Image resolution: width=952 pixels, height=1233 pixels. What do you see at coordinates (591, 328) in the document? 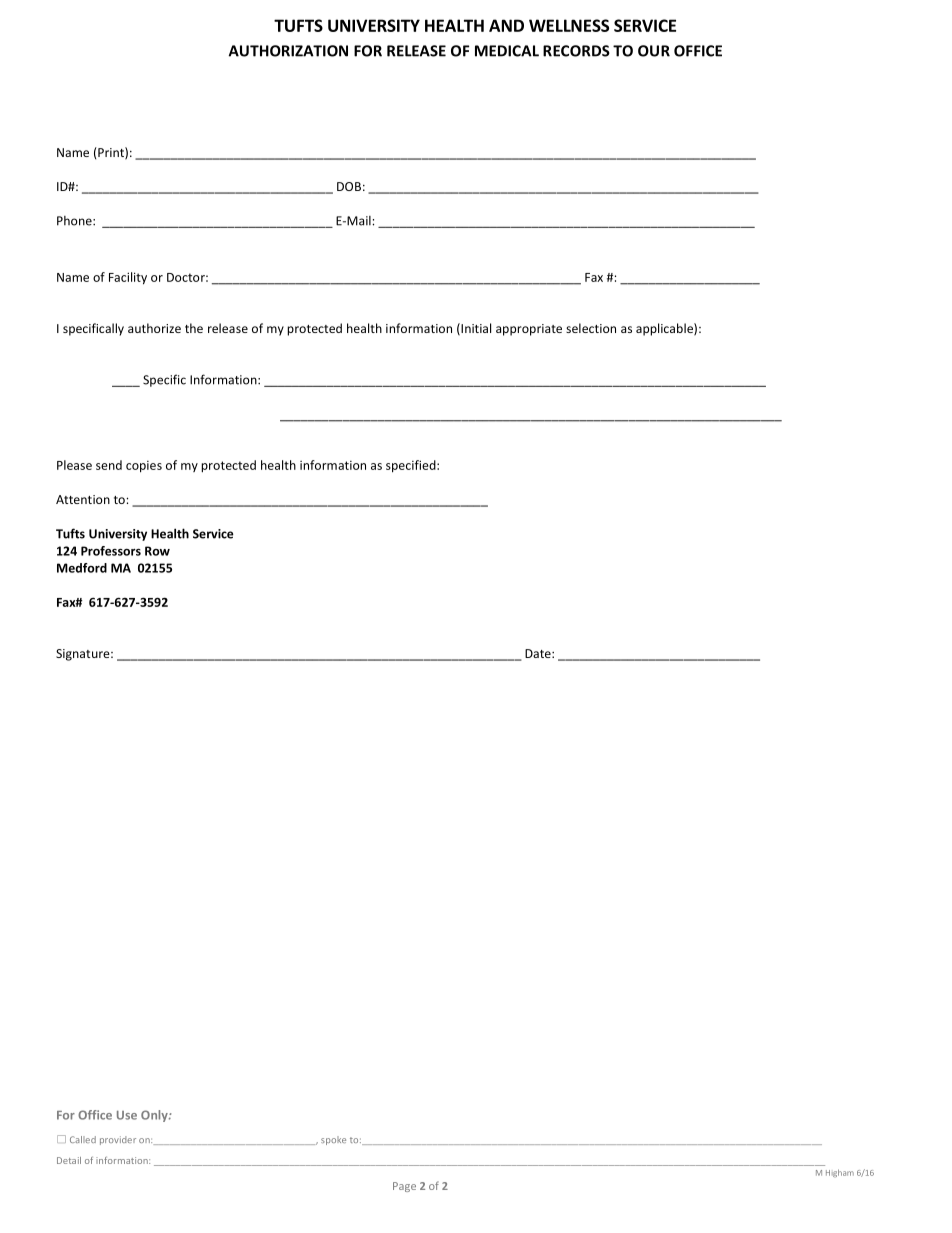
I see `selection` at bounding box center [591, 328].
